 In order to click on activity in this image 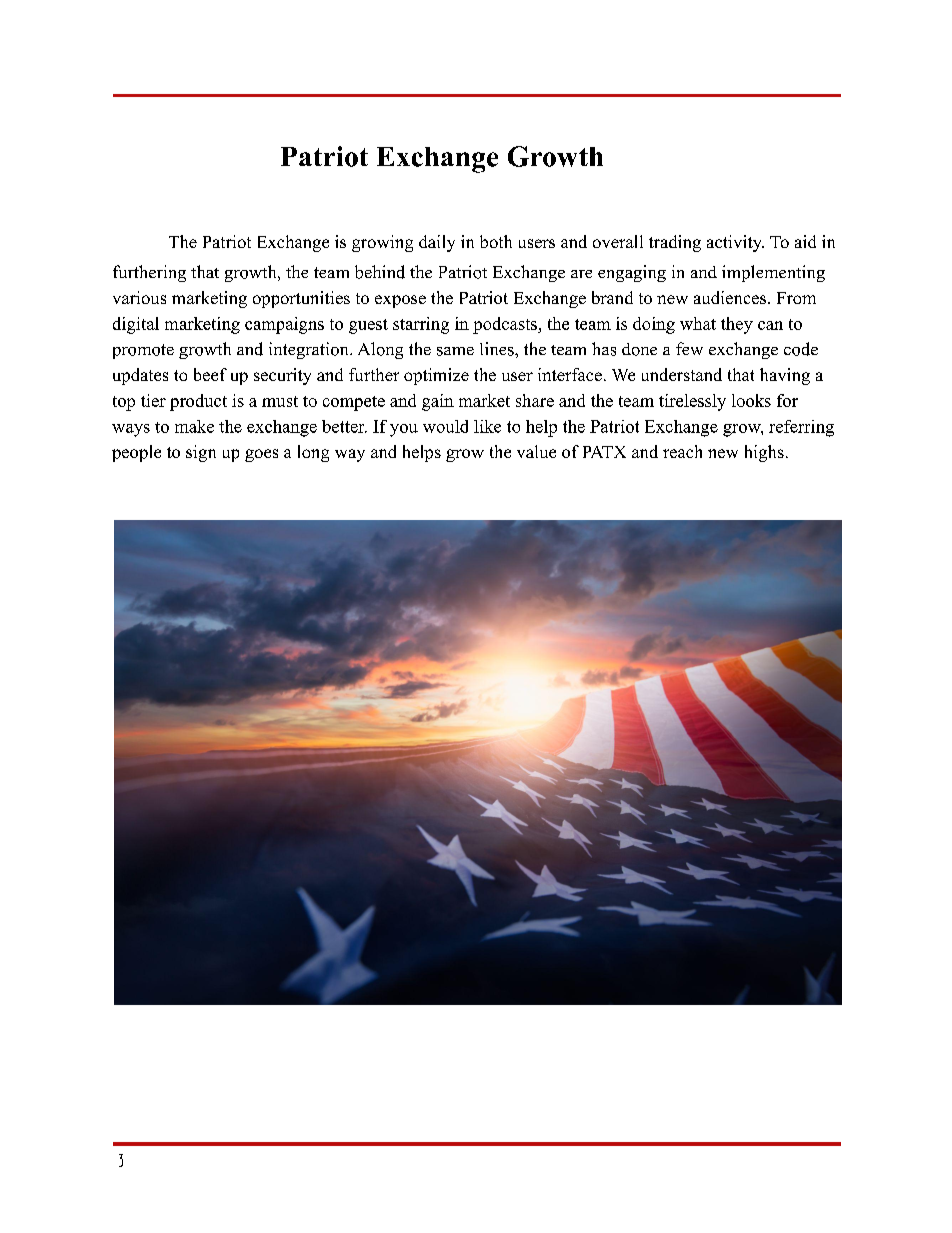, I will do `click(735, 243)`.
